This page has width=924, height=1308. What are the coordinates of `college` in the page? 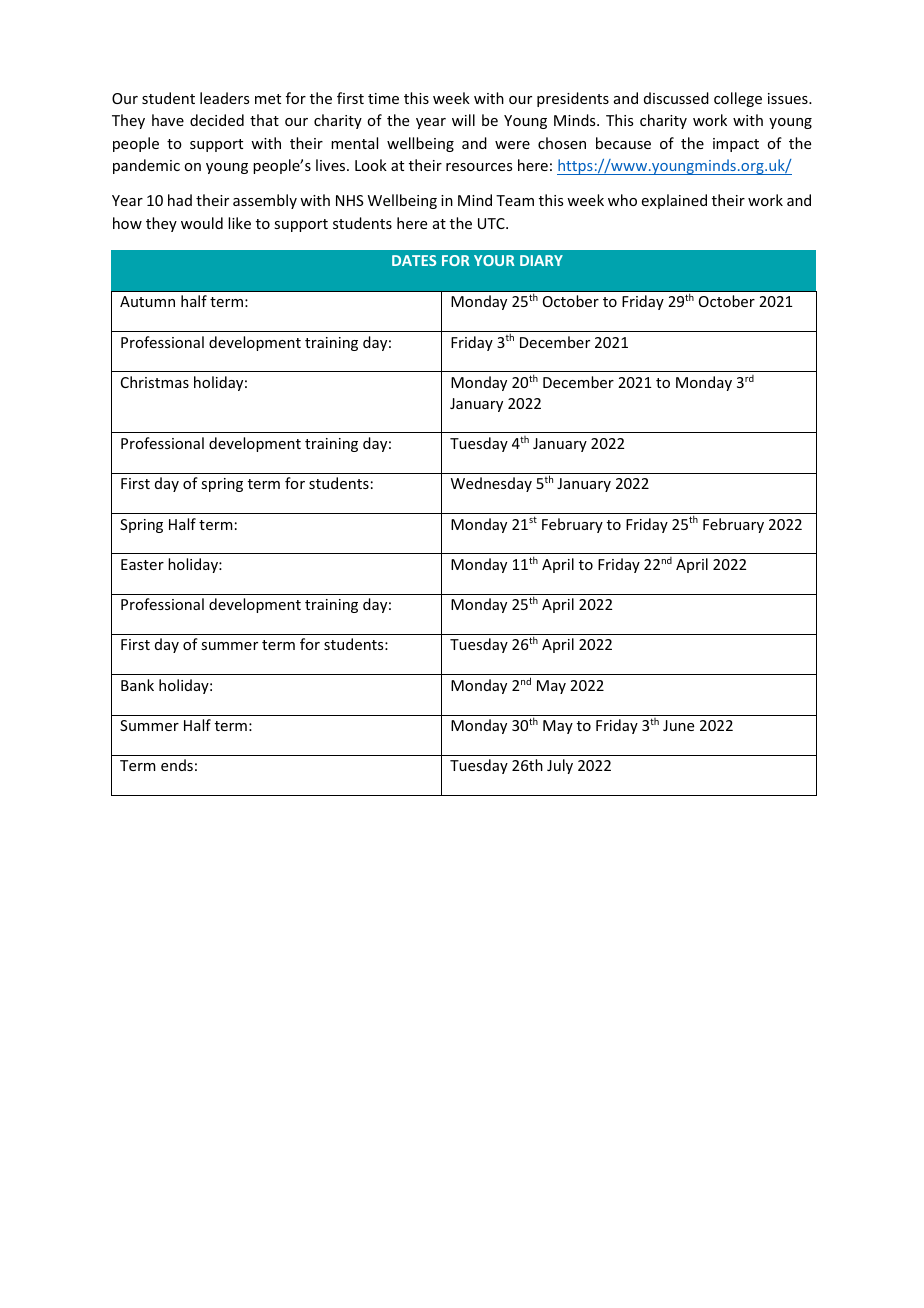 It's located at (738, 99).
